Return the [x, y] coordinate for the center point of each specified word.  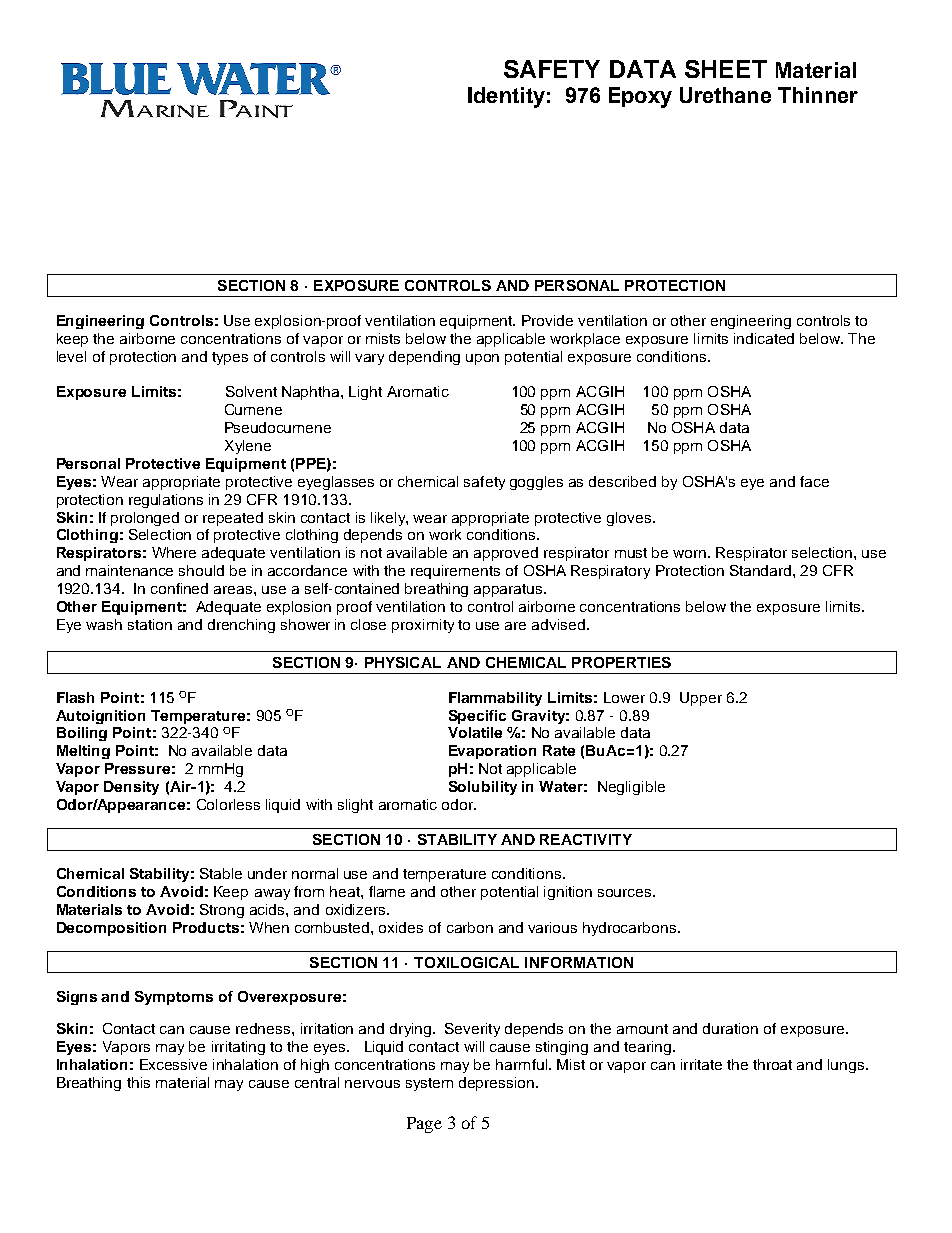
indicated [764, 338]
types [230, 358]
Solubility [483, 788]
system [429, 1084]
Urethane [725, 95]
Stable [221, 873]
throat [772, 1064]
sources [626, 893]
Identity [506, 97]
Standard [762, 570]
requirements [455, 572]
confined [179, 588]
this [138, 1082]
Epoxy [640, 97]
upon [482, 359]
